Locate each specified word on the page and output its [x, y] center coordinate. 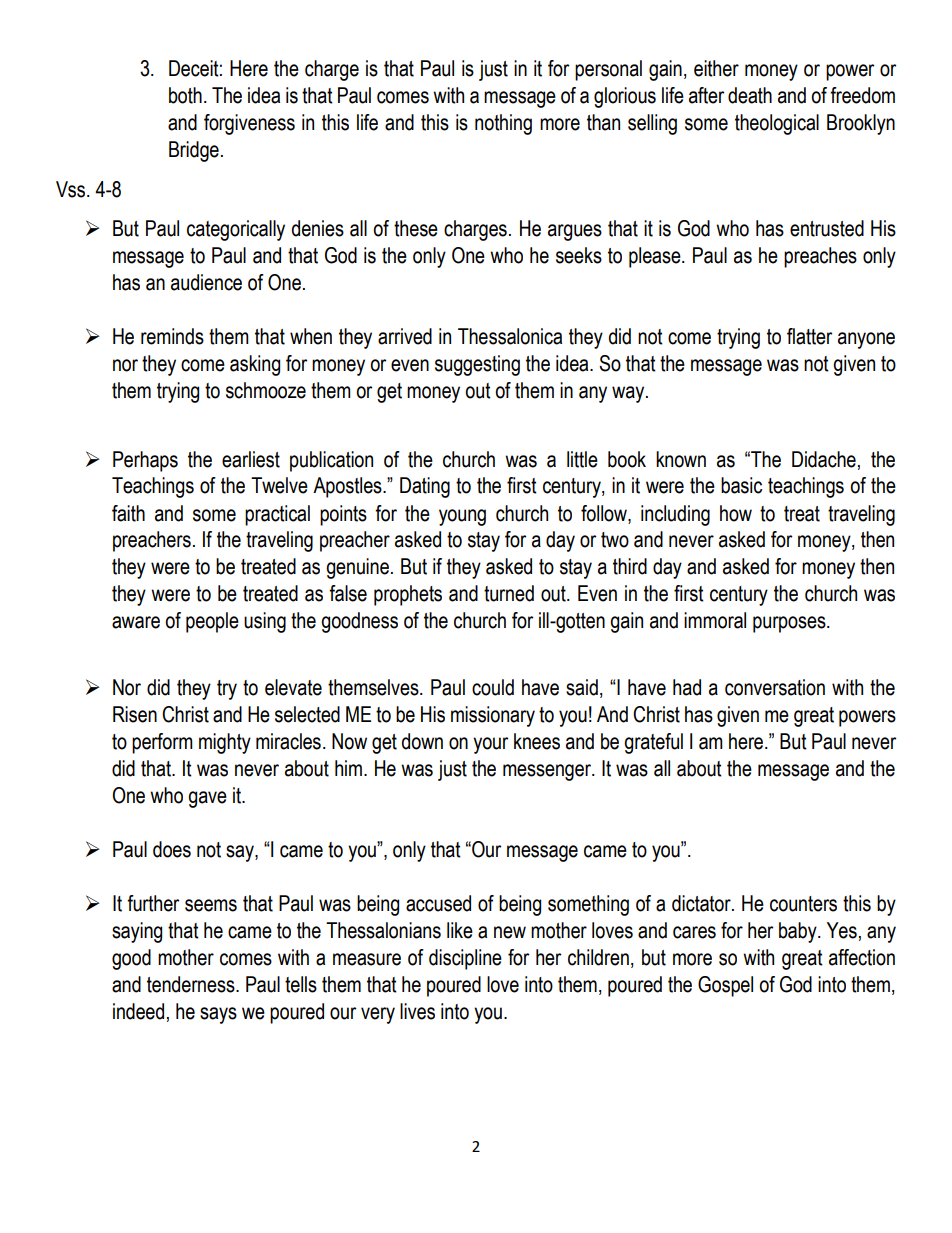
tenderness [192, 984]
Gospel [725, 986]
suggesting [477, 365]
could [493, 687]
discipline [465, 959]
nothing [503, 124]
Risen [135, 714]
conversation [775, 687]
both [185, 95]
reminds [172, 336]
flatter [809, 336]
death [750, 95]
